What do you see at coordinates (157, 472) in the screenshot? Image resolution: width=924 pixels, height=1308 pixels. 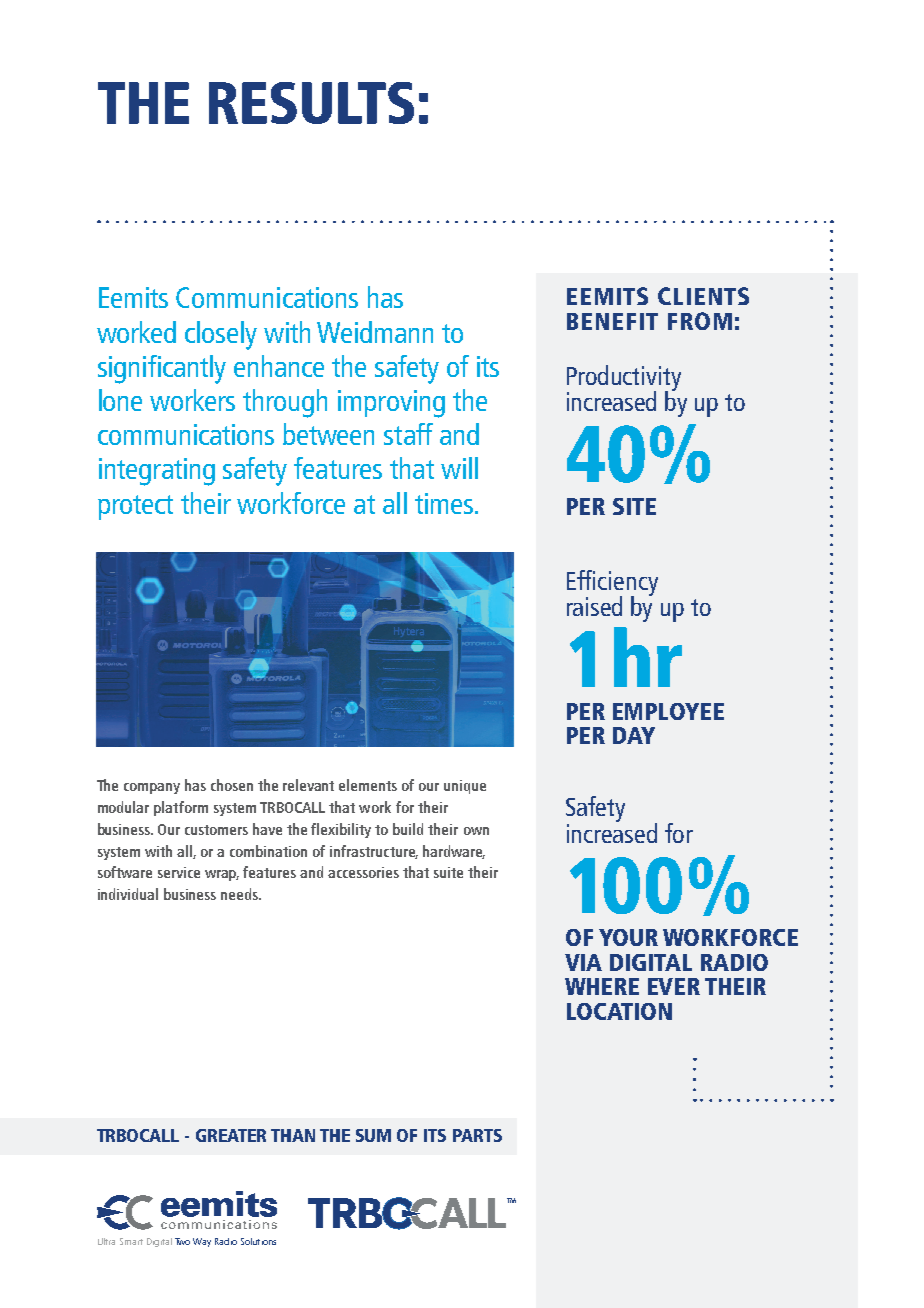 I see `integrating` at bounding box center [157, 472].
